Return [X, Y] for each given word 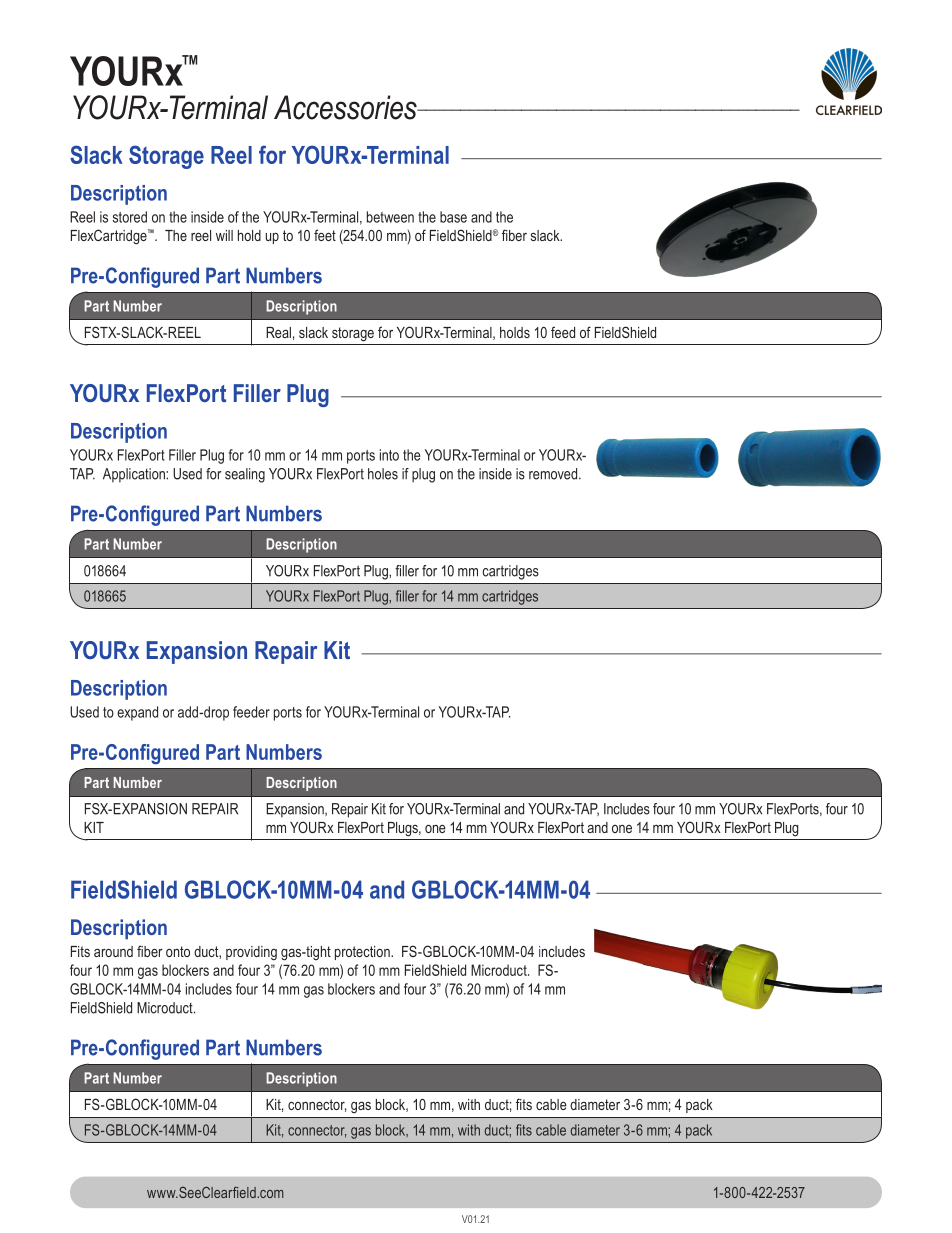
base [453, 217]
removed [554, 474]
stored [129, 217]
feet [325, 235]
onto [178, 951]
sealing [245, 475]
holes [383, 474]
